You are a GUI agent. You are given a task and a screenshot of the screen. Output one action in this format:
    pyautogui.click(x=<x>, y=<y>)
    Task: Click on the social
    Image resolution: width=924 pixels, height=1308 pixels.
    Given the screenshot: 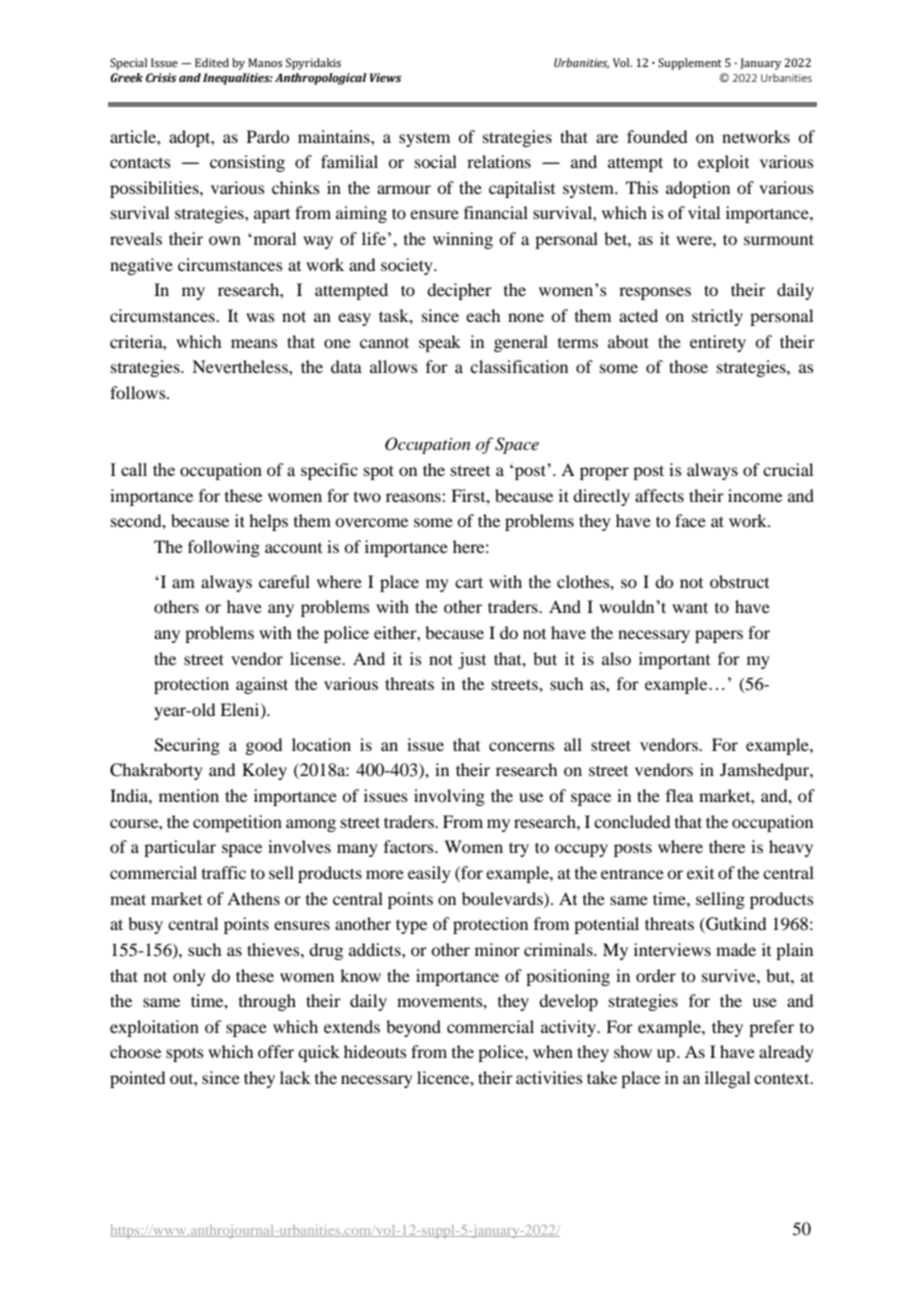 What is the action you would take?
    pyautogui.click(x=436, y=161)
